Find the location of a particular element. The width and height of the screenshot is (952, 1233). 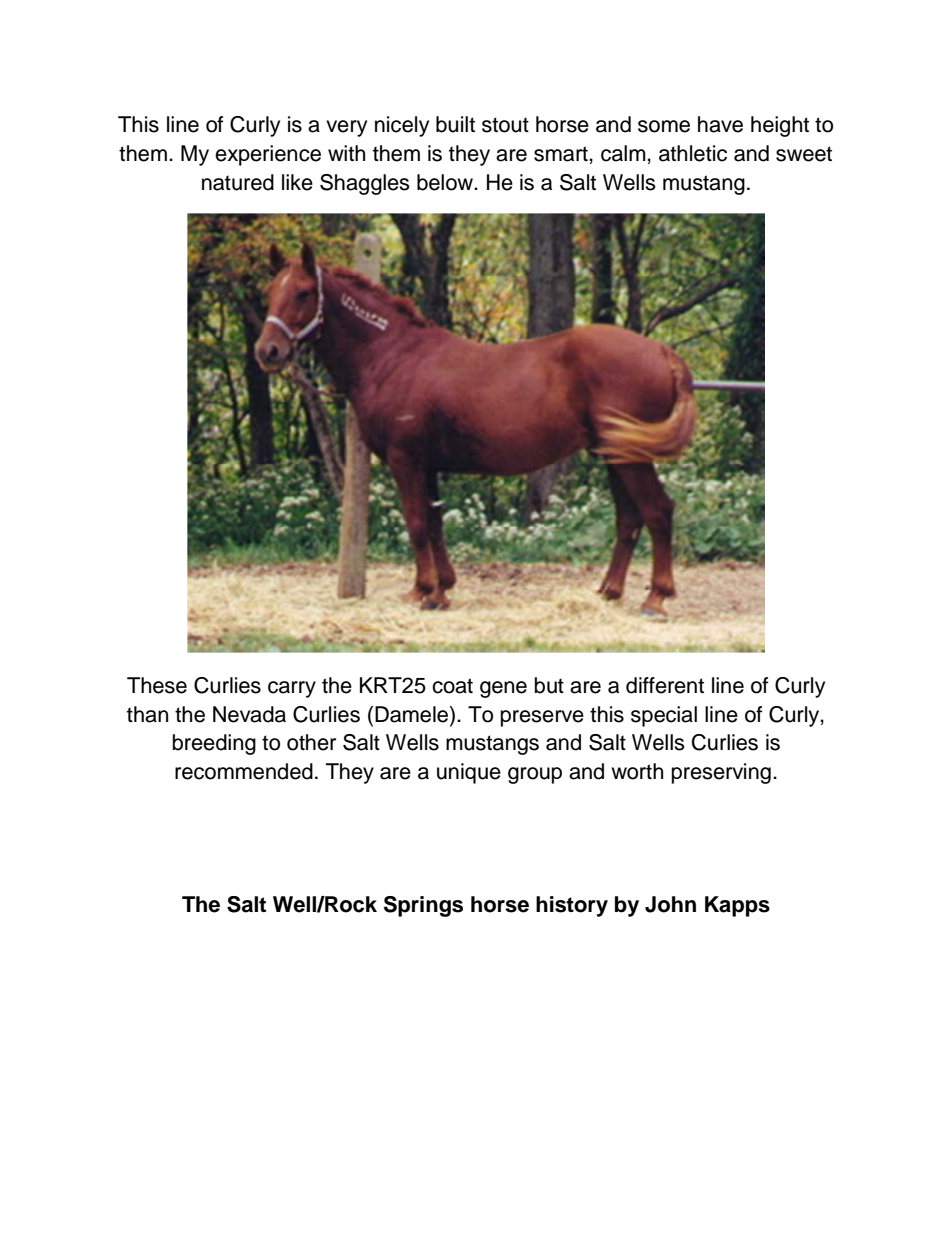

built is located at coordinates (455, 124).
